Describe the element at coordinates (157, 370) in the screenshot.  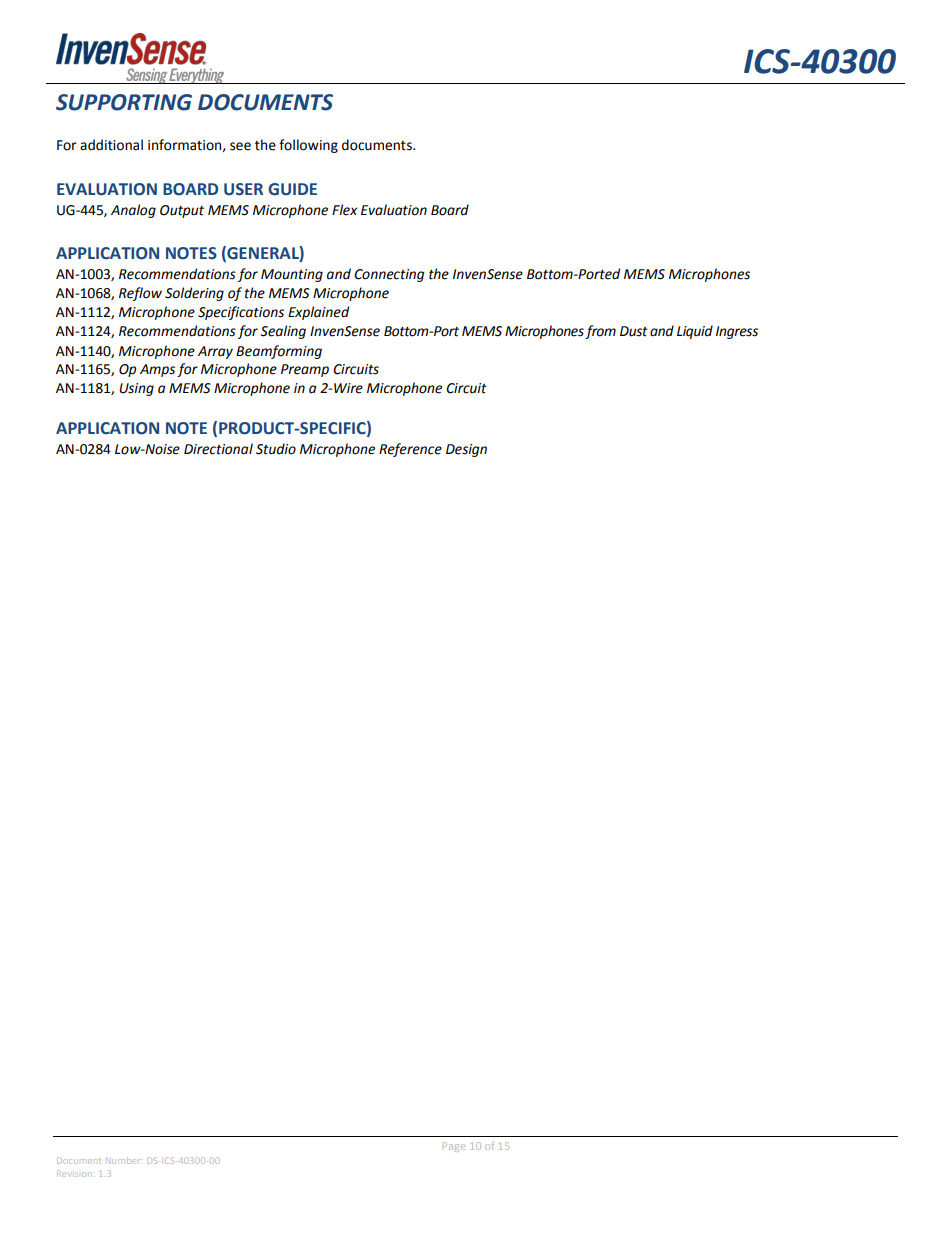
I see `Amps` at that location.
